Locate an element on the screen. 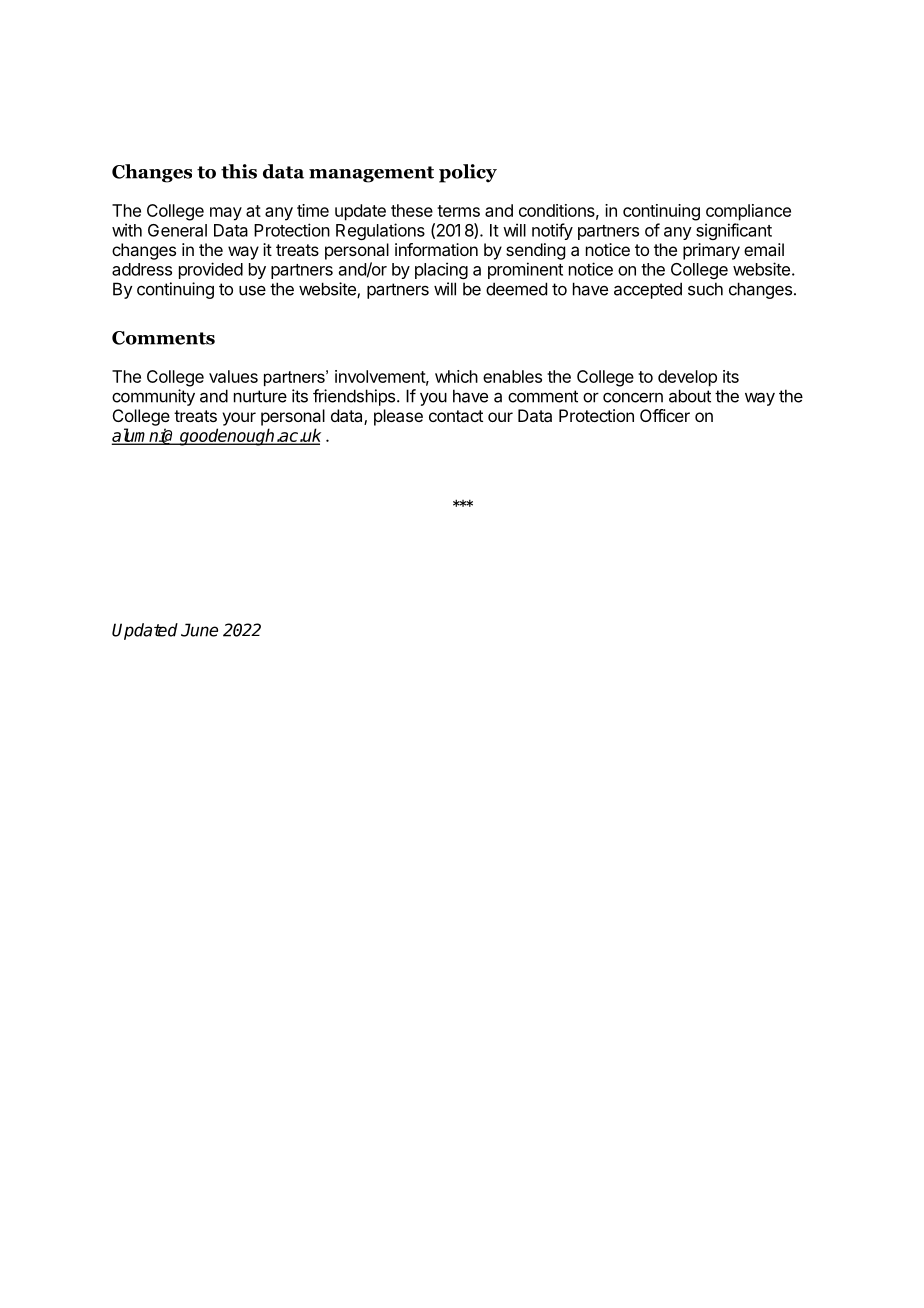 This screenshot has height=1308, width=924. deemed is located at coordinates (516, 289).
